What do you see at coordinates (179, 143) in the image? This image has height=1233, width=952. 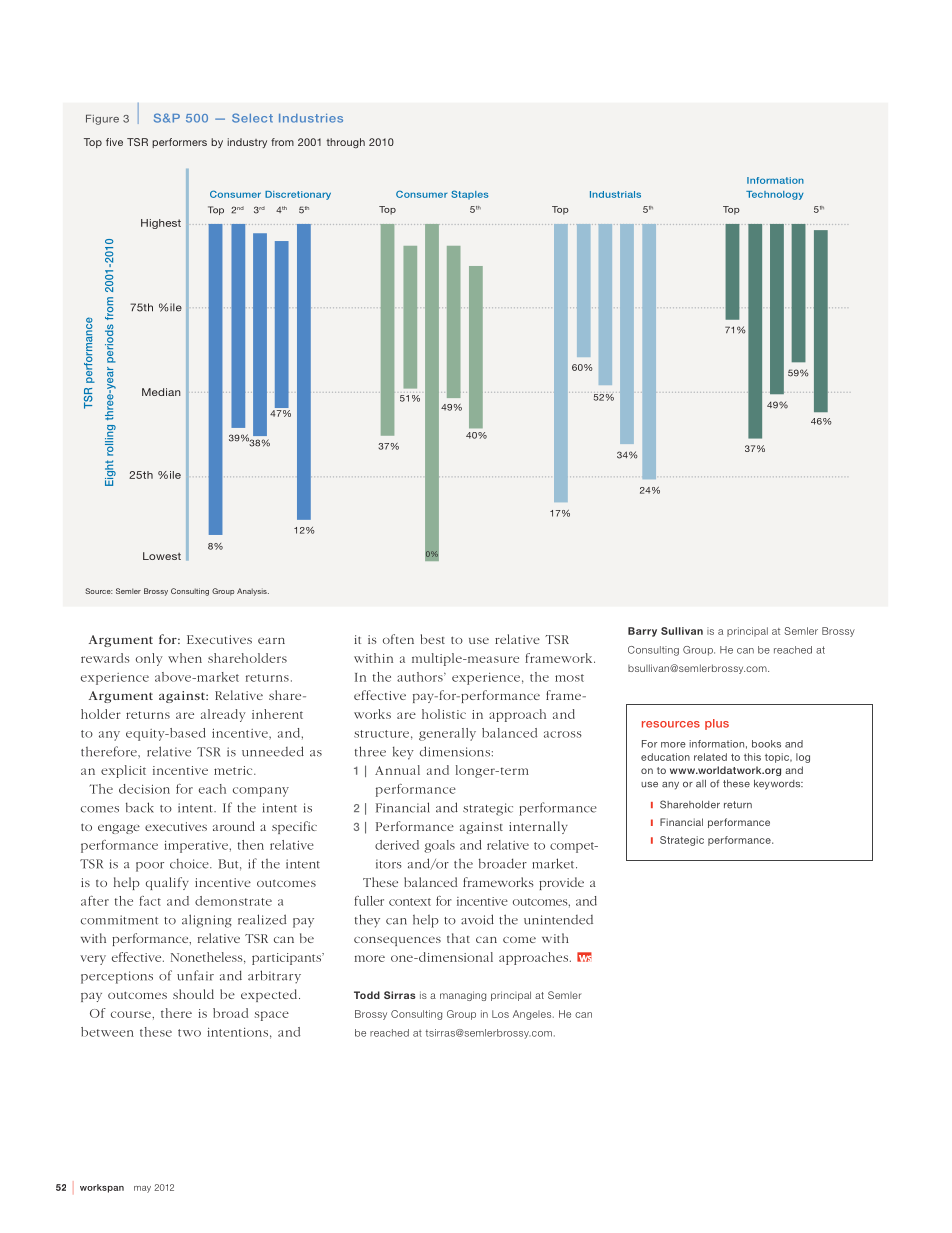 I see `performers` at bounding box center [179, 143].
